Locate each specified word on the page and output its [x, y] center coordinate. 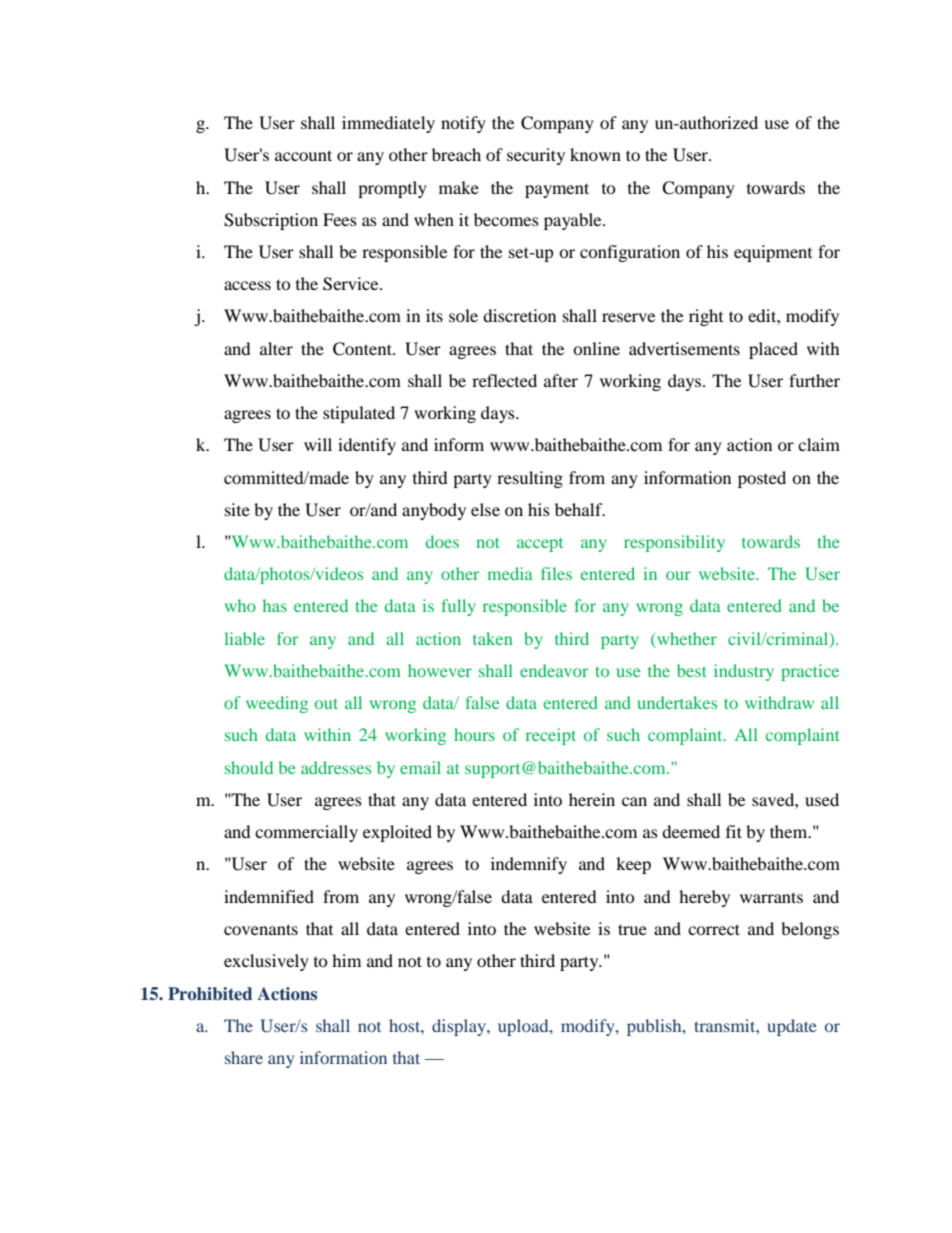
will [318, 444]
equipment [773, 253]
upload [524, 1027]
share [244, 1057]
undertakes [677, 702]
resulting [530, 479]
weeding [277, 704]
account [303, 155]
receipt [551, 736]
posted [762, 479]
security [536, 156]
